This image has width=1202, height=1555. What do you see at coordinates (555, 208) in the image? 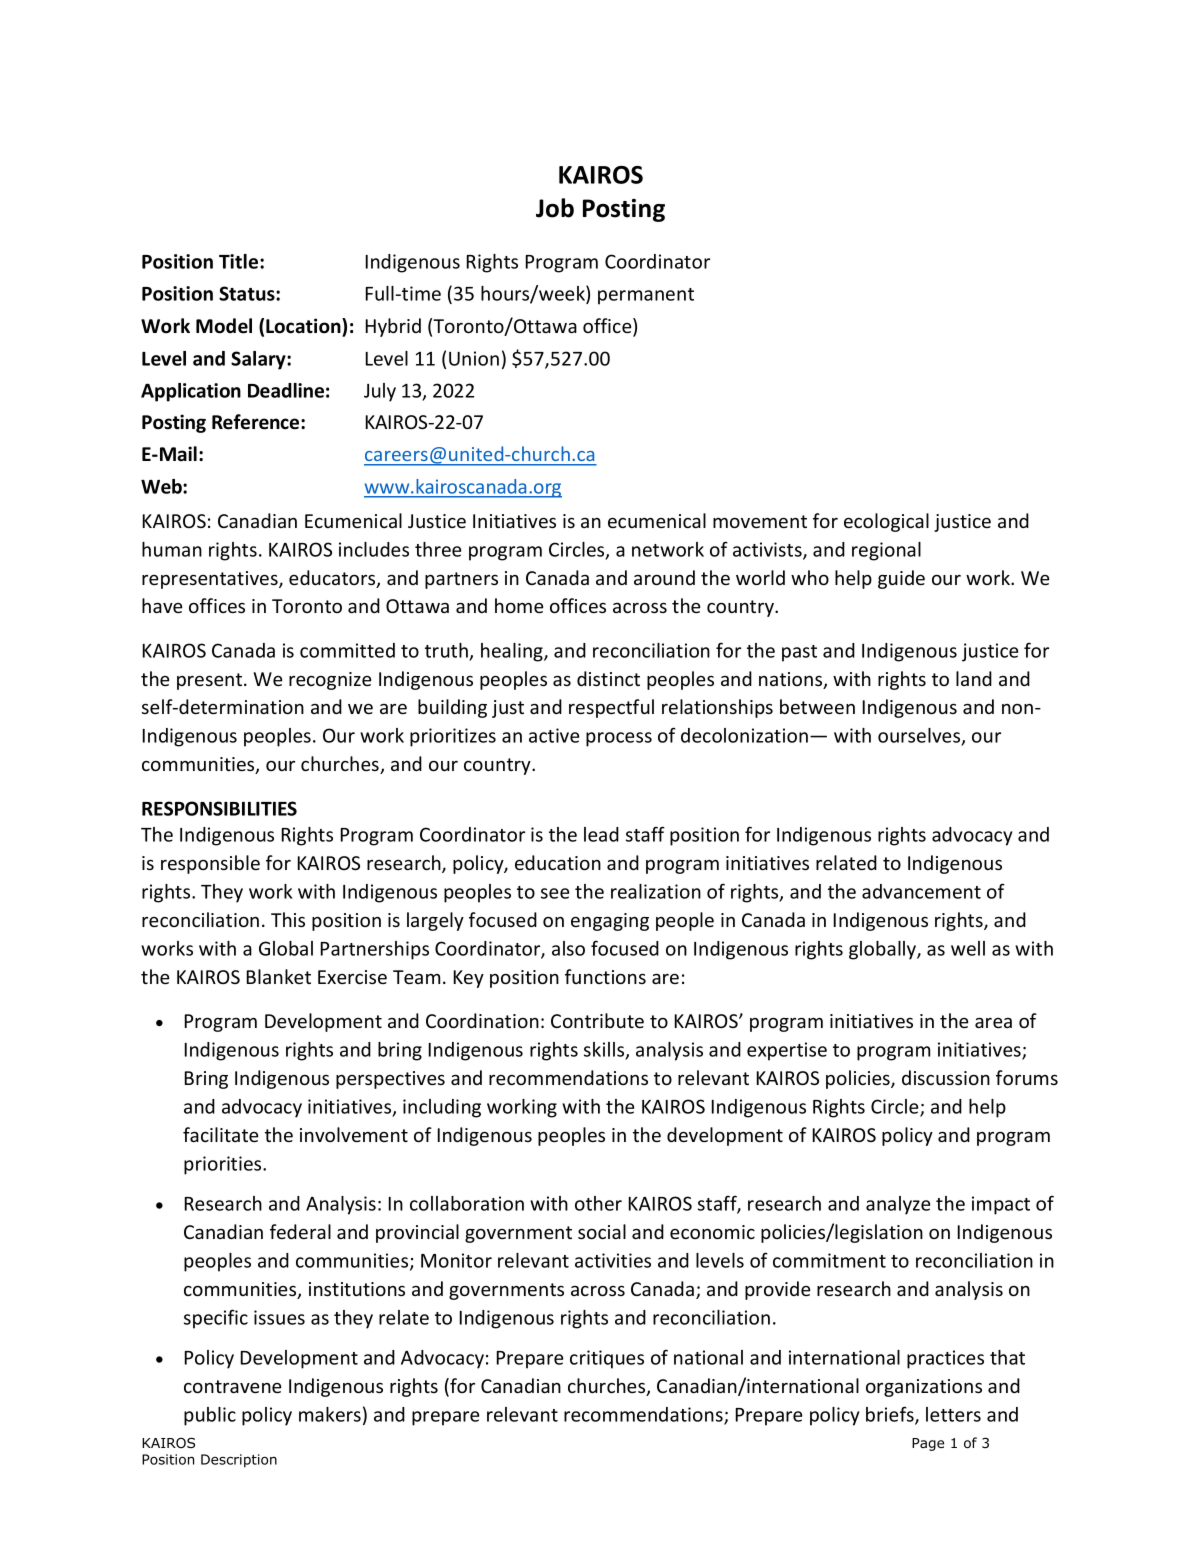
I see `Job` at bounding box center [555, 208].
